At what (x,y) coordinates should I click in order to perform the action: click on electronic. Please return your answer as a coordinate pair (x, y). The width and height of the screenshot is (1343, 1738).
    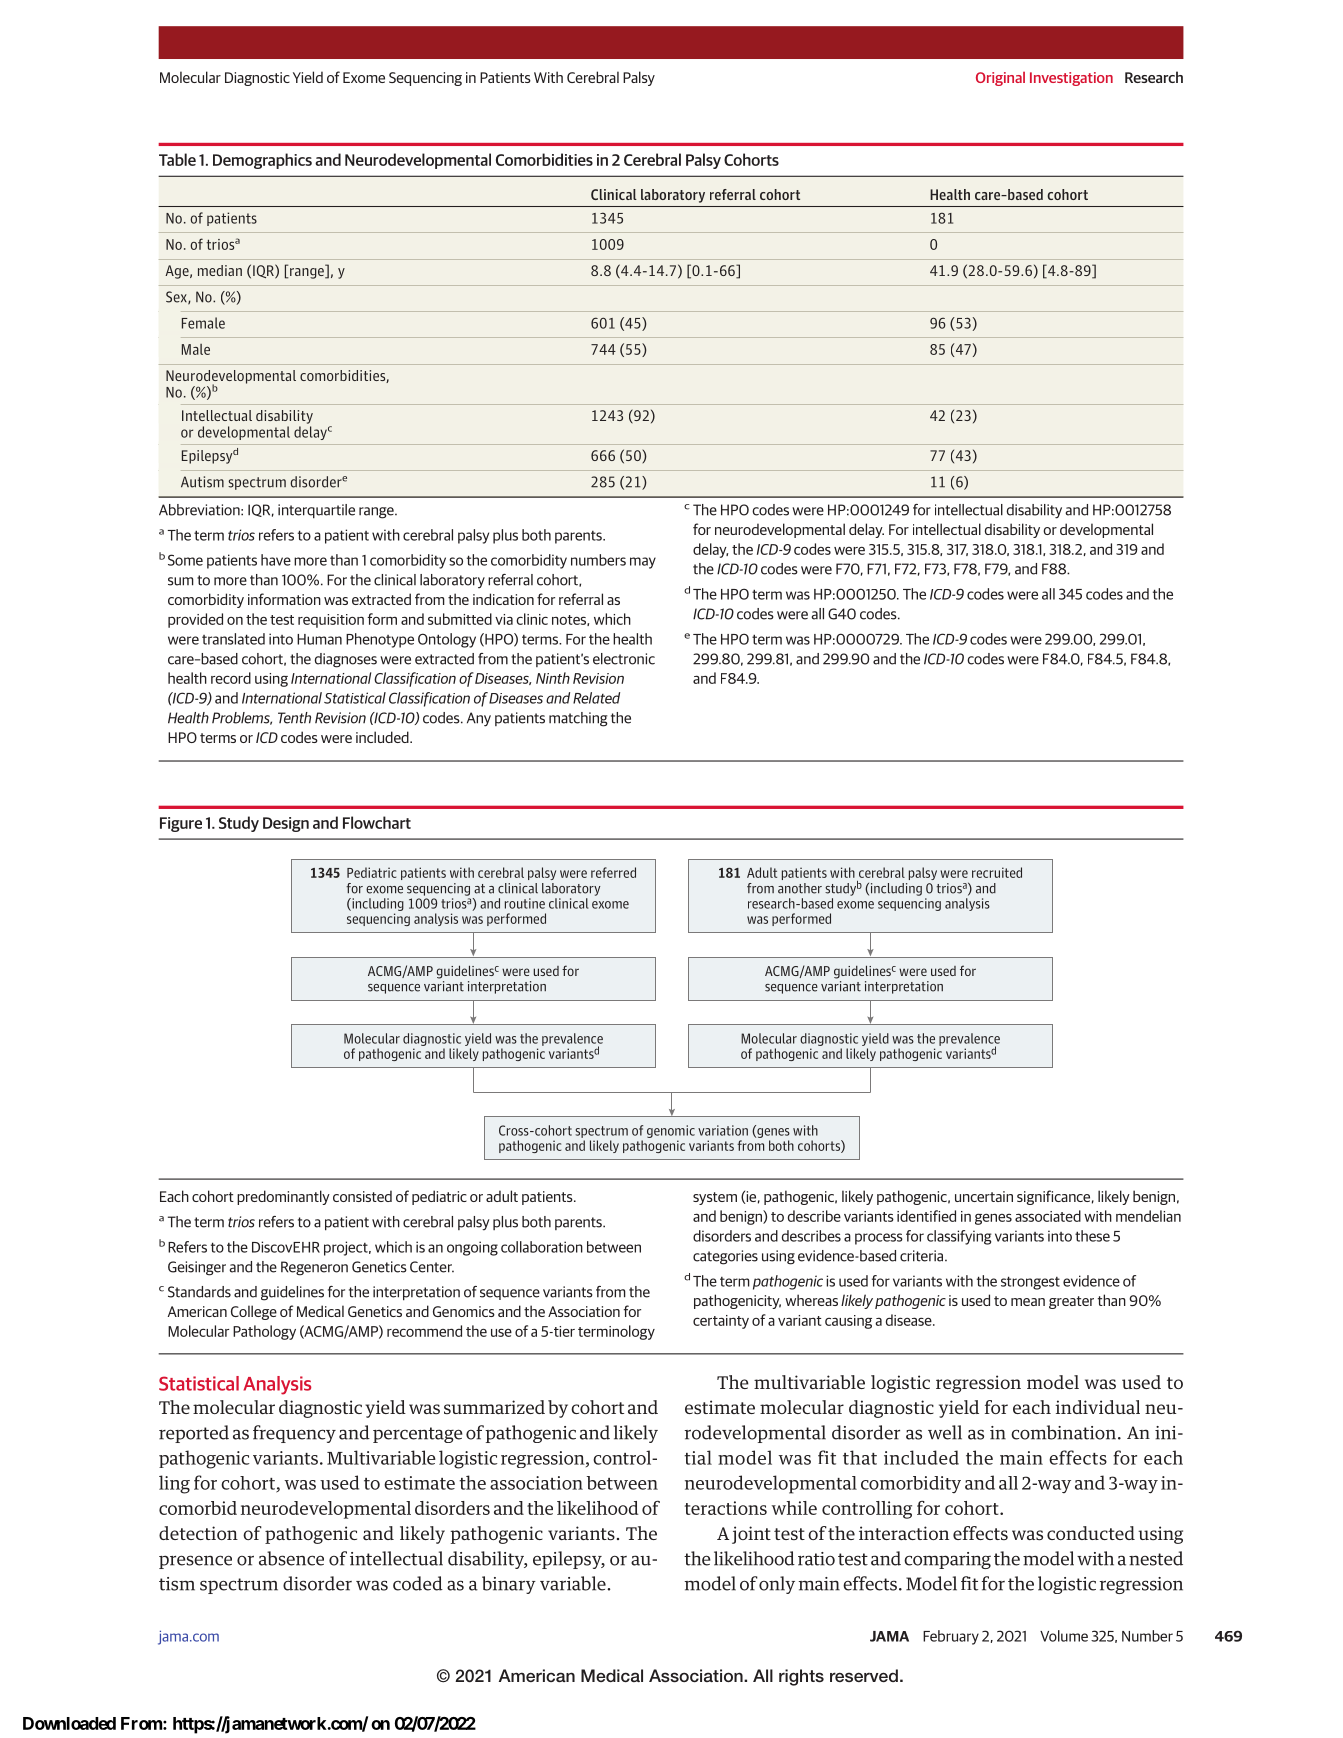
    Looking at the image, I should click on (624, 659).
